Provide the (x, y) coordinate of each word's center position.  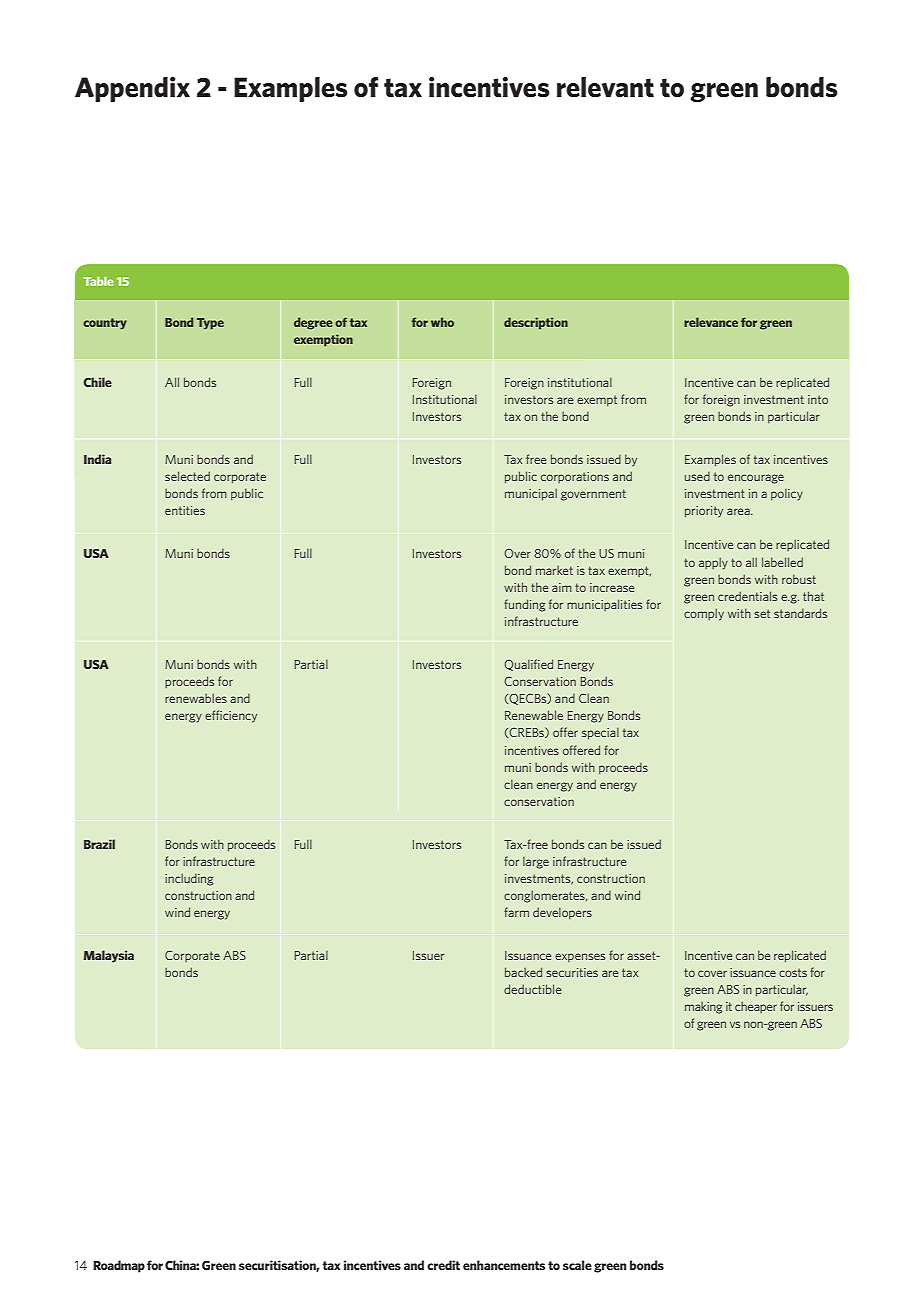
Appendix (132, 89)
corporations (575, 477)
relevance (711, 322)
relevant (605, 87)
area (739, 511)
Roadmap (119, 1266)
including (189, 879)
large (536, 863)
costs (793, 972)
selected (187, 476)
